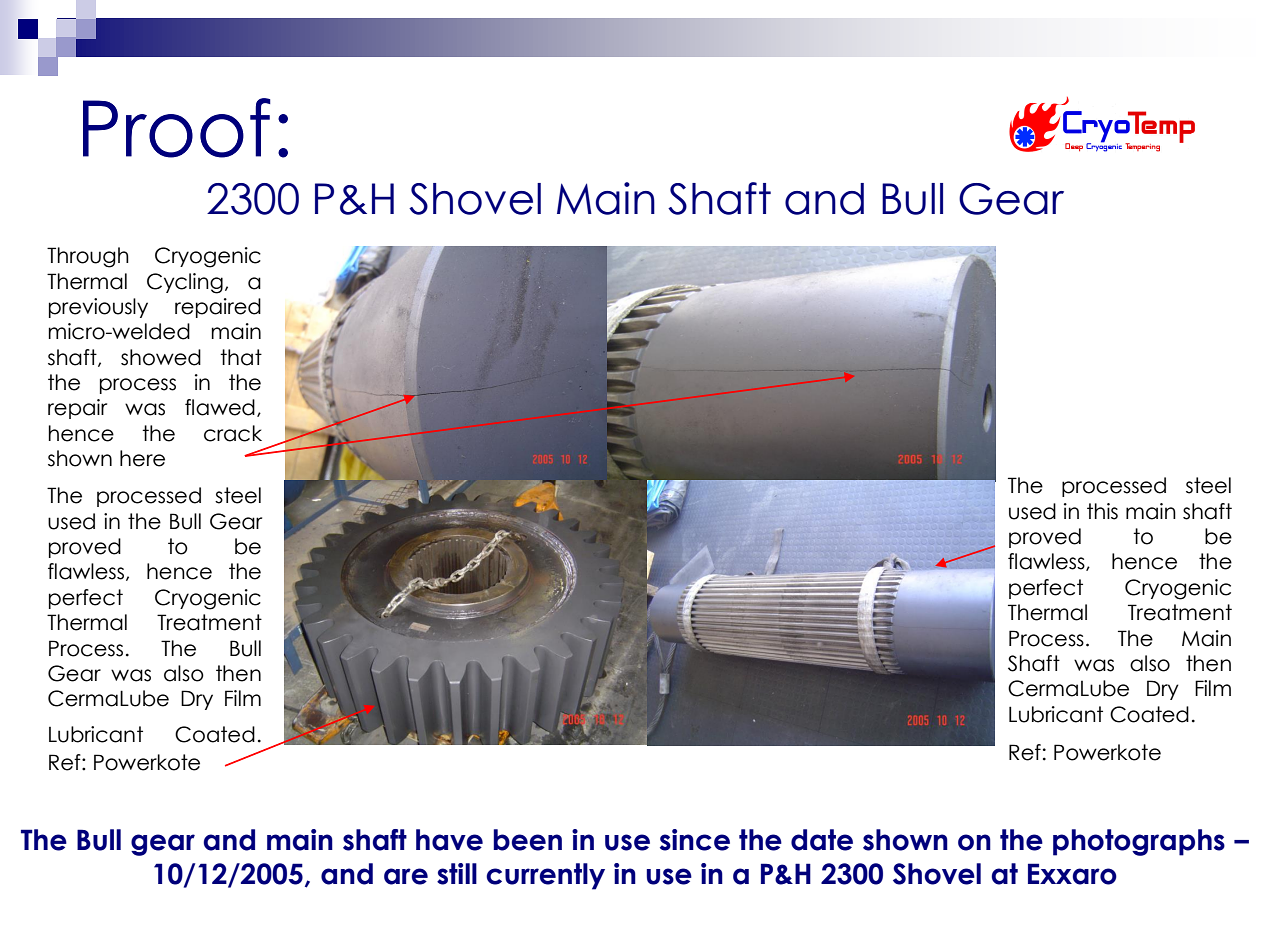 The width and height of the page is (1270, 952). What do you see at coordinates (233, 433) in the page?
I see `crack` at bounding box center [233, 433].
